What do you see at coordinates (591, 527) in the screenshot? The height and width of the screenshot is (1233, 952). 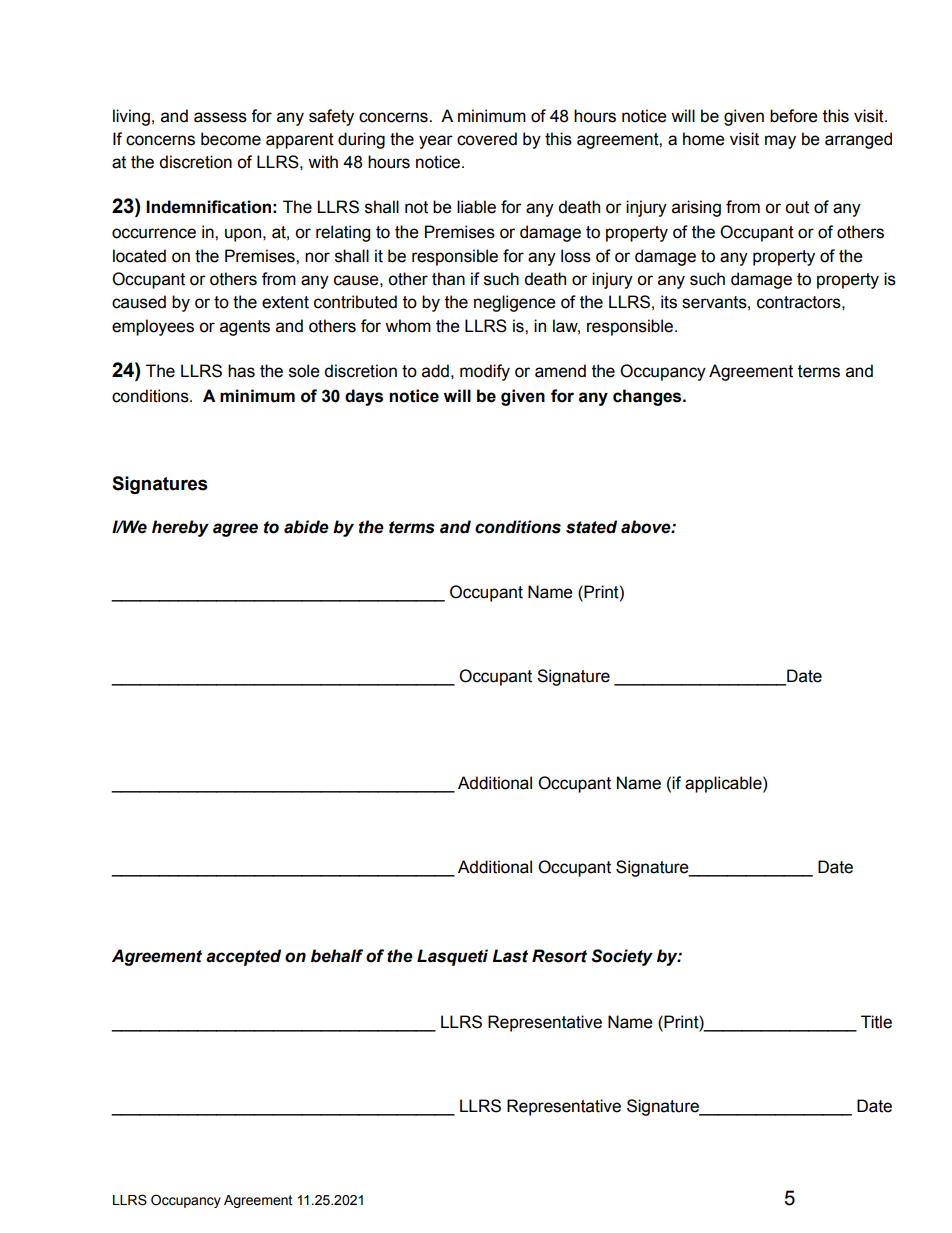 I see `stated` at bounding box center [591, 527].
